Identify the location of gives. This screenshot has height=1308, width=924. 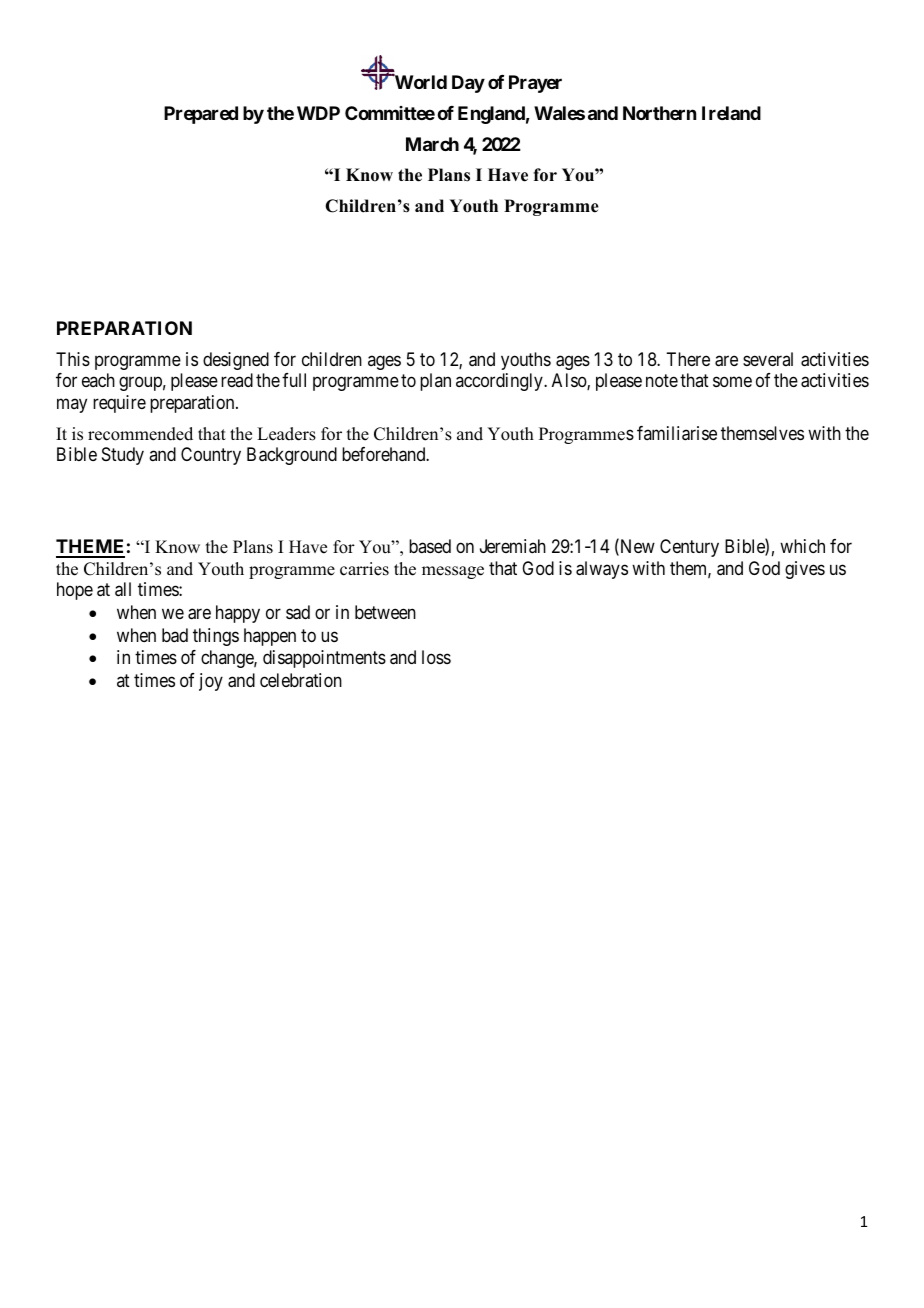
(805, 570).
